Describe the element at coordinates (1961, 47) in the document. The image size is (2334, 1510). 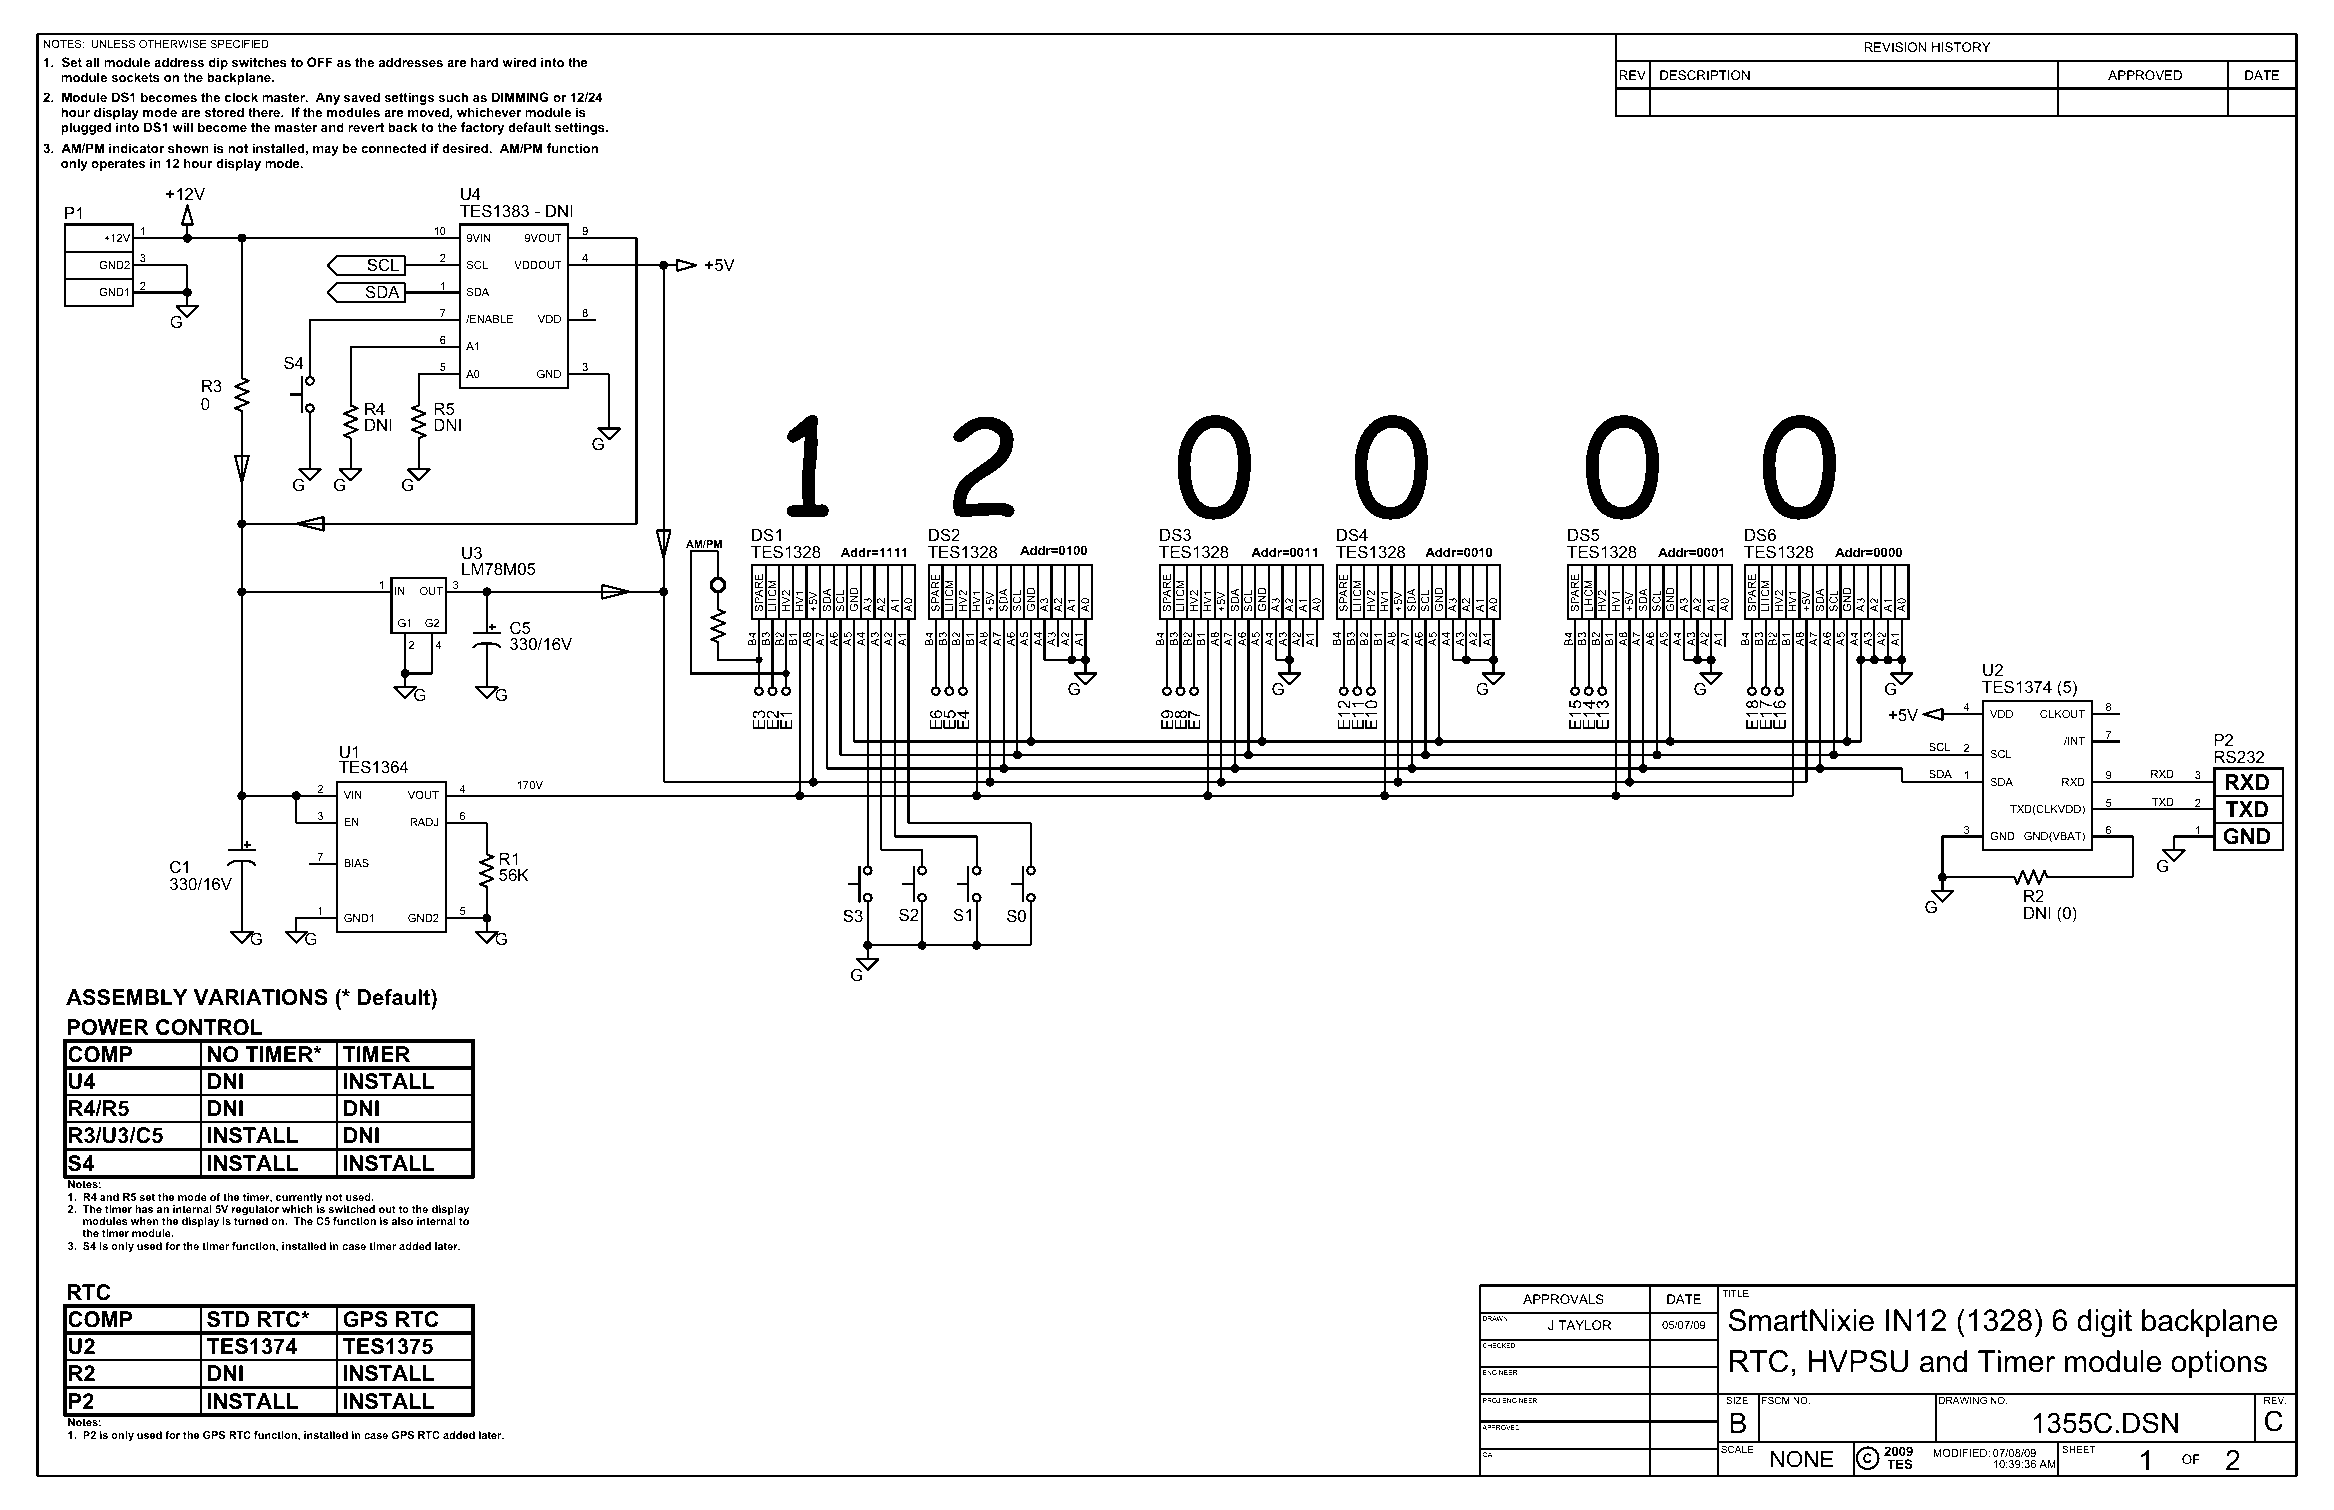
I see `HISTORY` at that location.
